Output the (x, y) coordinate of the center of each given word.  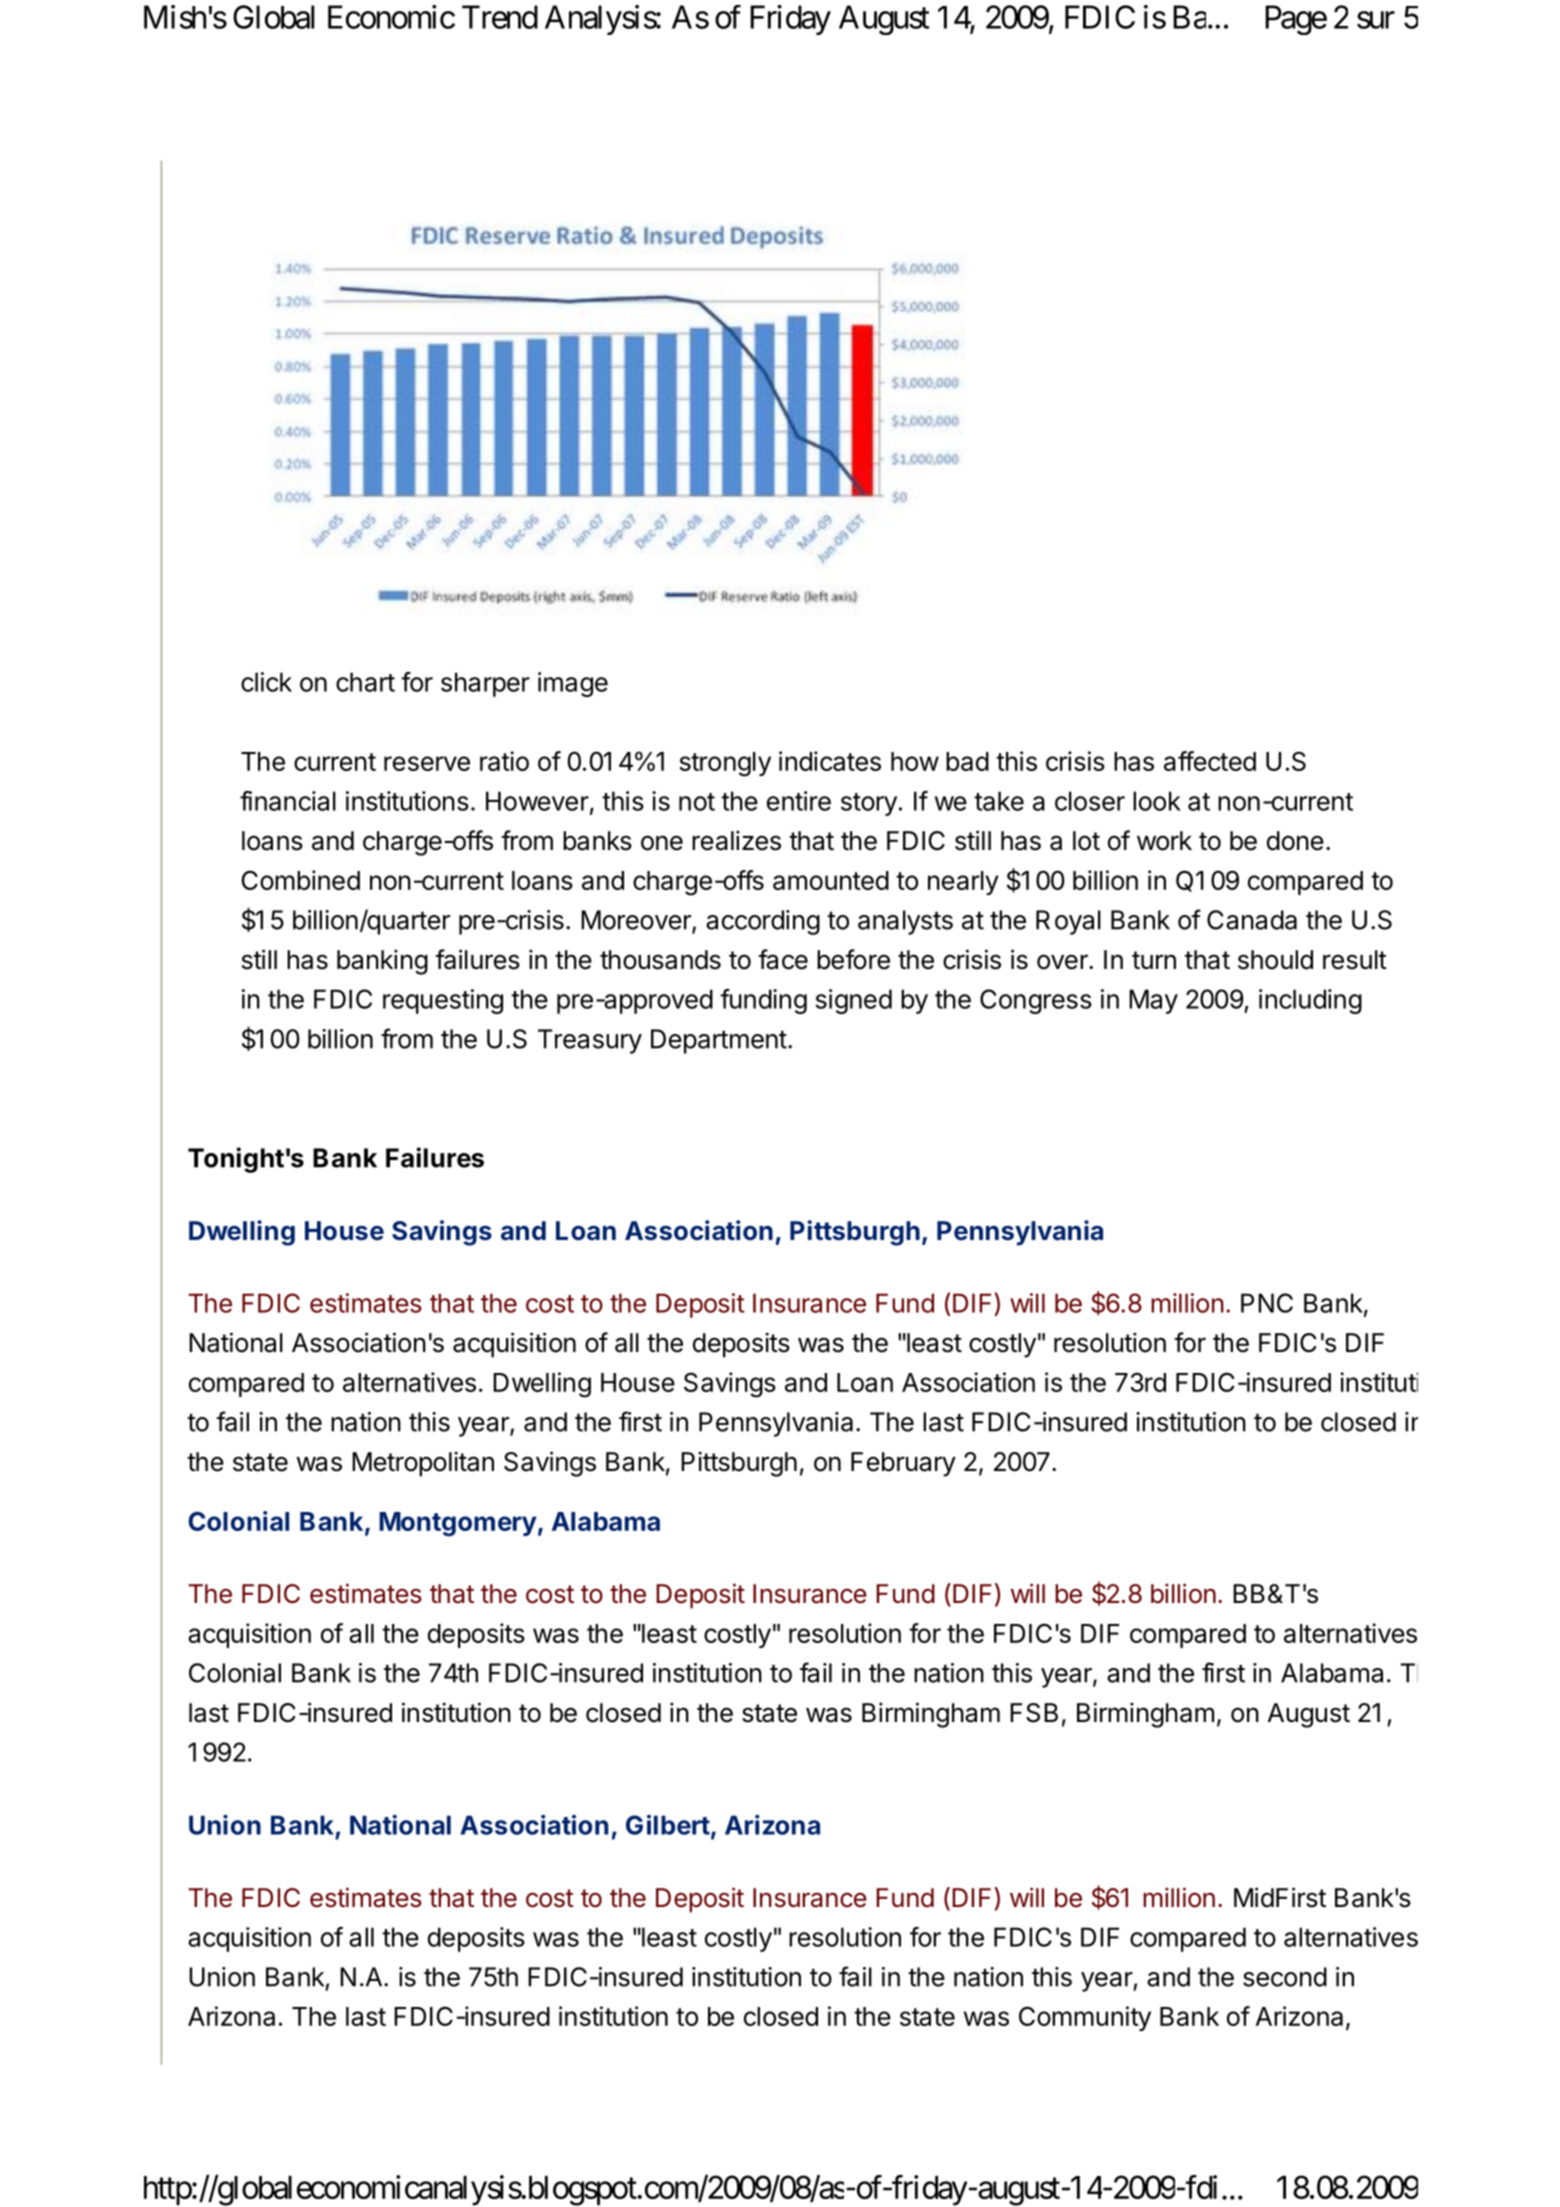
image (573, 684)
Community (1085, 2018)
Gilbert (668, 1825)
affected (1210, 761)
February (903, 1464)
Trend (500, 17)
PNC (1267, 1303)
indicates (830, 761)
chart (365, 682)
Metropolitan (423, 1464)
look (1157, 801)
